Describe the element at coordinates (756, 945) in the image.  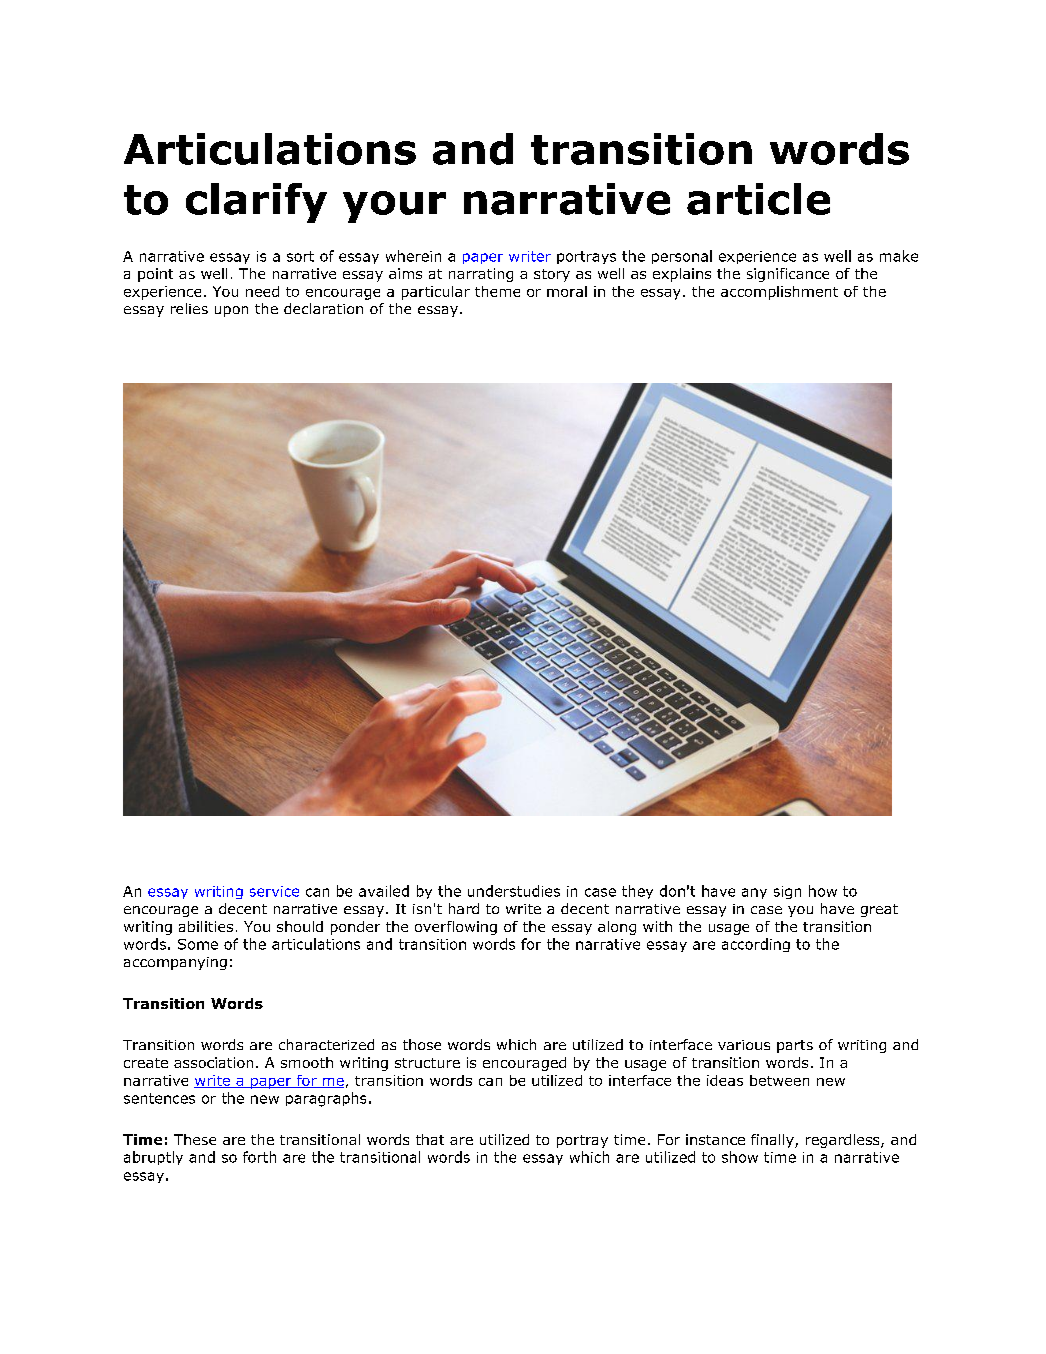
I see `according` at that location.
